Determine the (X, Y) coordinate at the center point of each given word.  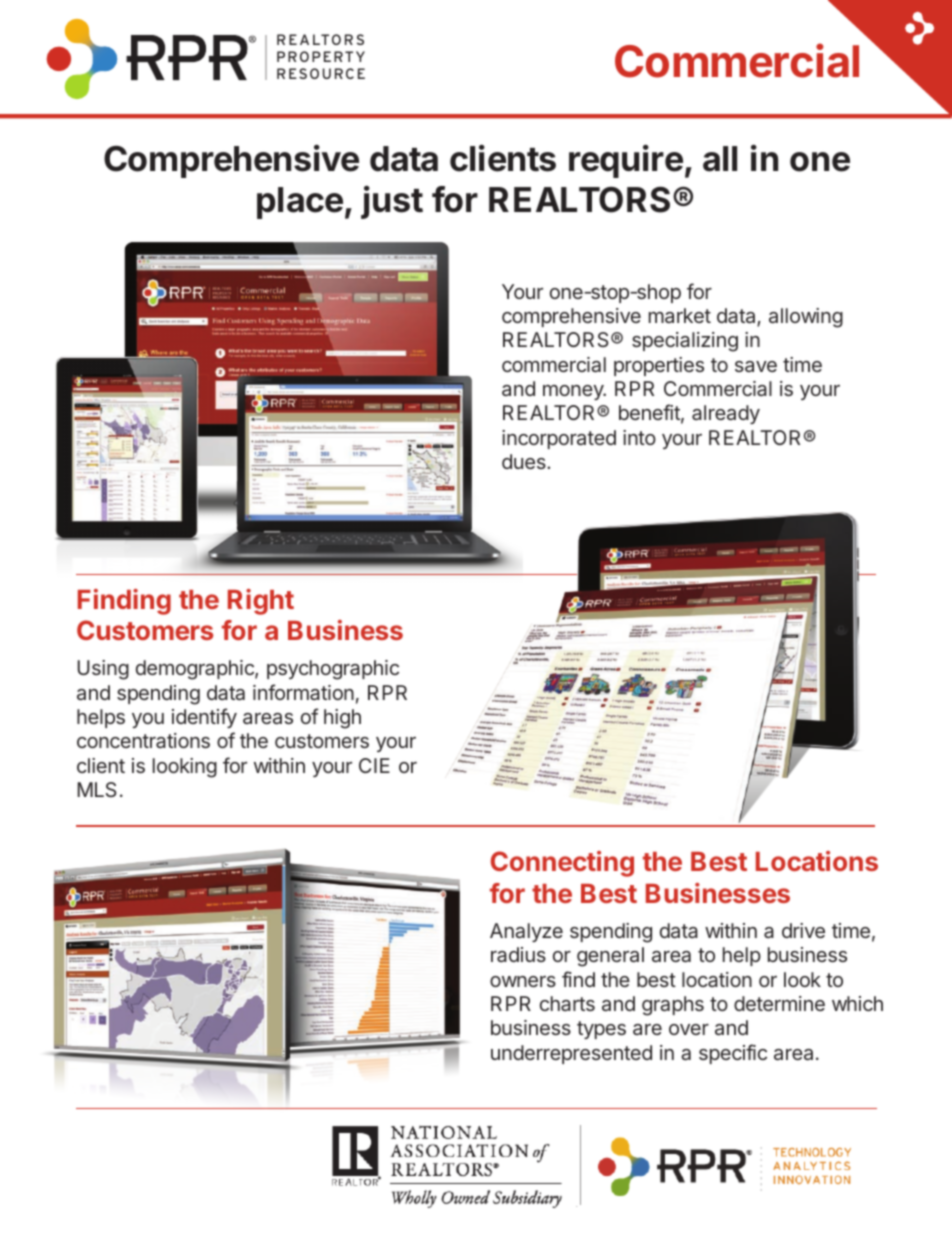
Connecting (562, 864)
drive (803, 930)
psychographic (333, 670)
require (626, 161)
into (639, 437)
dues (525, 461)
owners (523, 981)
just (392, 202)
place (300, 203)
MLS (97, 789)
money (574, 392)
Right (261, 602)
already (726, 414)
